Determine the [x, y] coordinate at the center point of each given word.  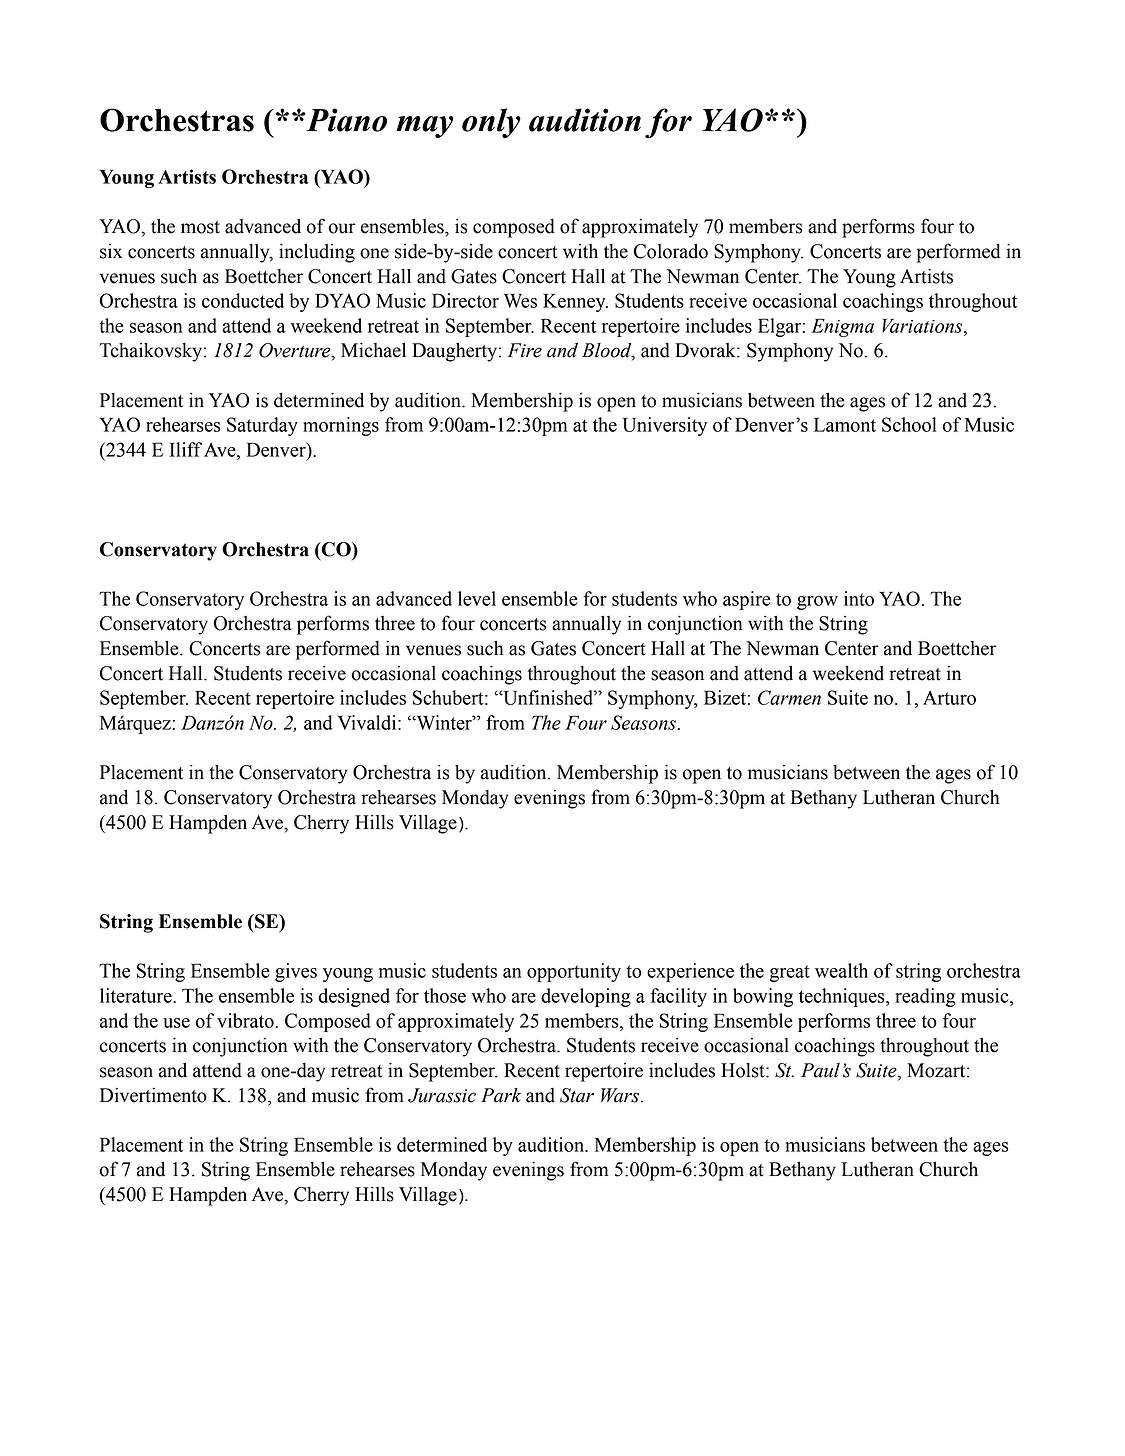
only [491, 123]
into [859, 598]
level [477, 598]
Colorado [671, 251]
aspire [747, 600]
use [176, 1023]
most [200, 227]
